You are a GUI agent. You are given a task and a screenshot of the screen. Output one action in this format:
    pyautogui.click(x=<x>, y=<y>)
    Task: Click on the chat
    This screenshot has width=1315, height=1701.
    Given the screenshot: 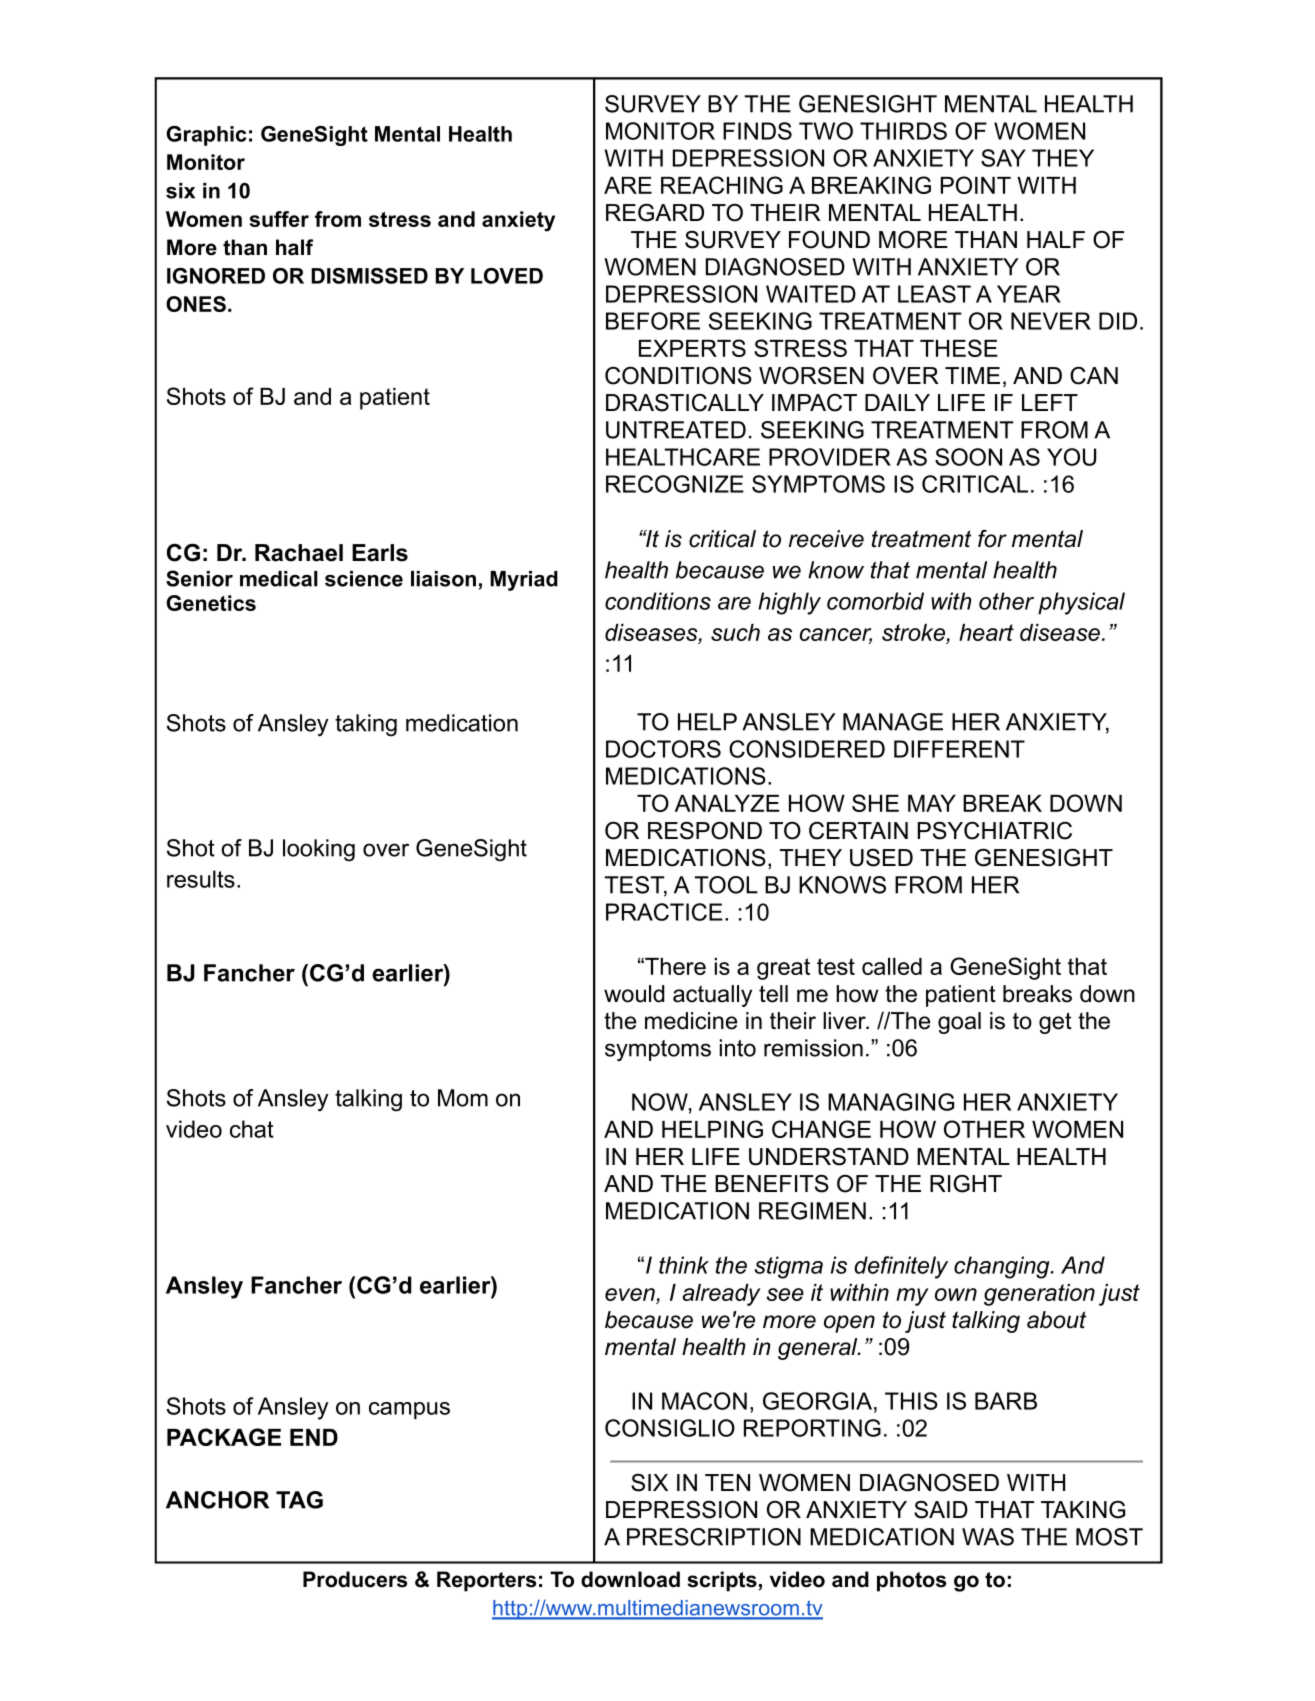 What is the action you would take?
    pyautogui.click(x=252, y=1129)
